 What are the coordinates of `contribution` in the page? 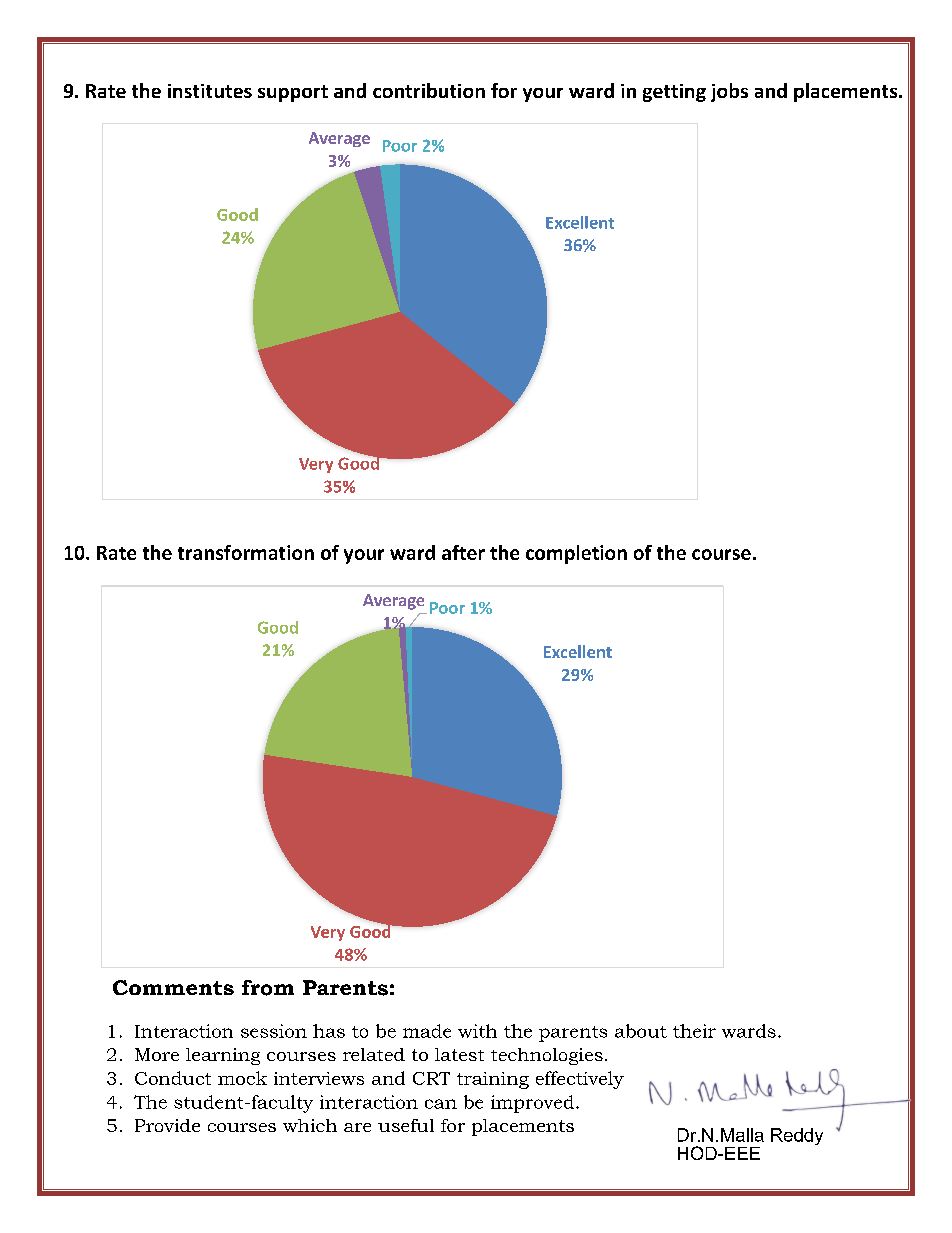 It's located at (429, 90).
